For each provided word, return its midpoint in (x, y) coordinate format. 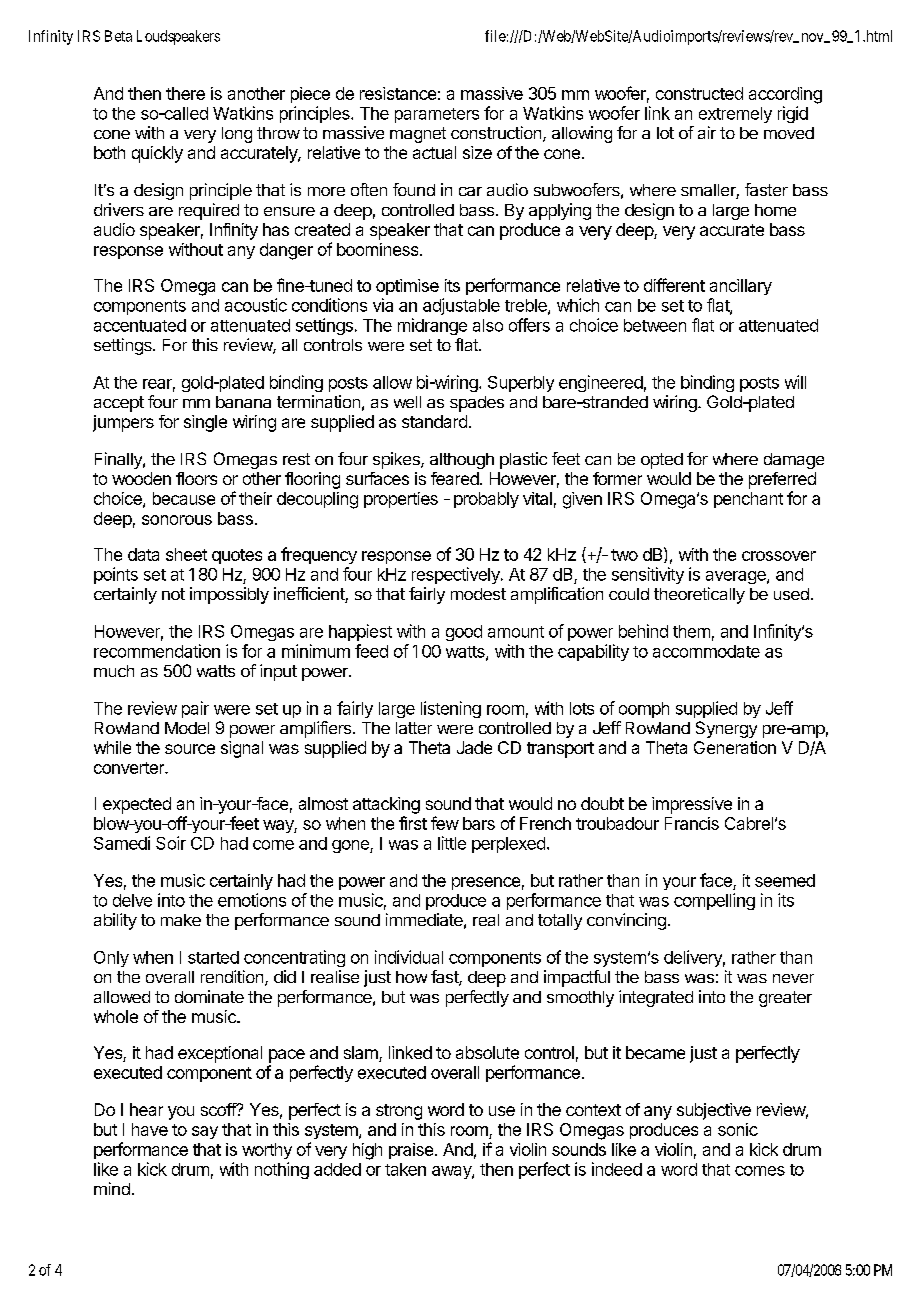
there (185, 93)
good (464, 633)
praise (411, 1151)
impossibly (229, 595)
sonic (738, 1129)
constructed (699, 93)
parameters (437, 115)
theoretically (699, 595)
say (205, 1132)
